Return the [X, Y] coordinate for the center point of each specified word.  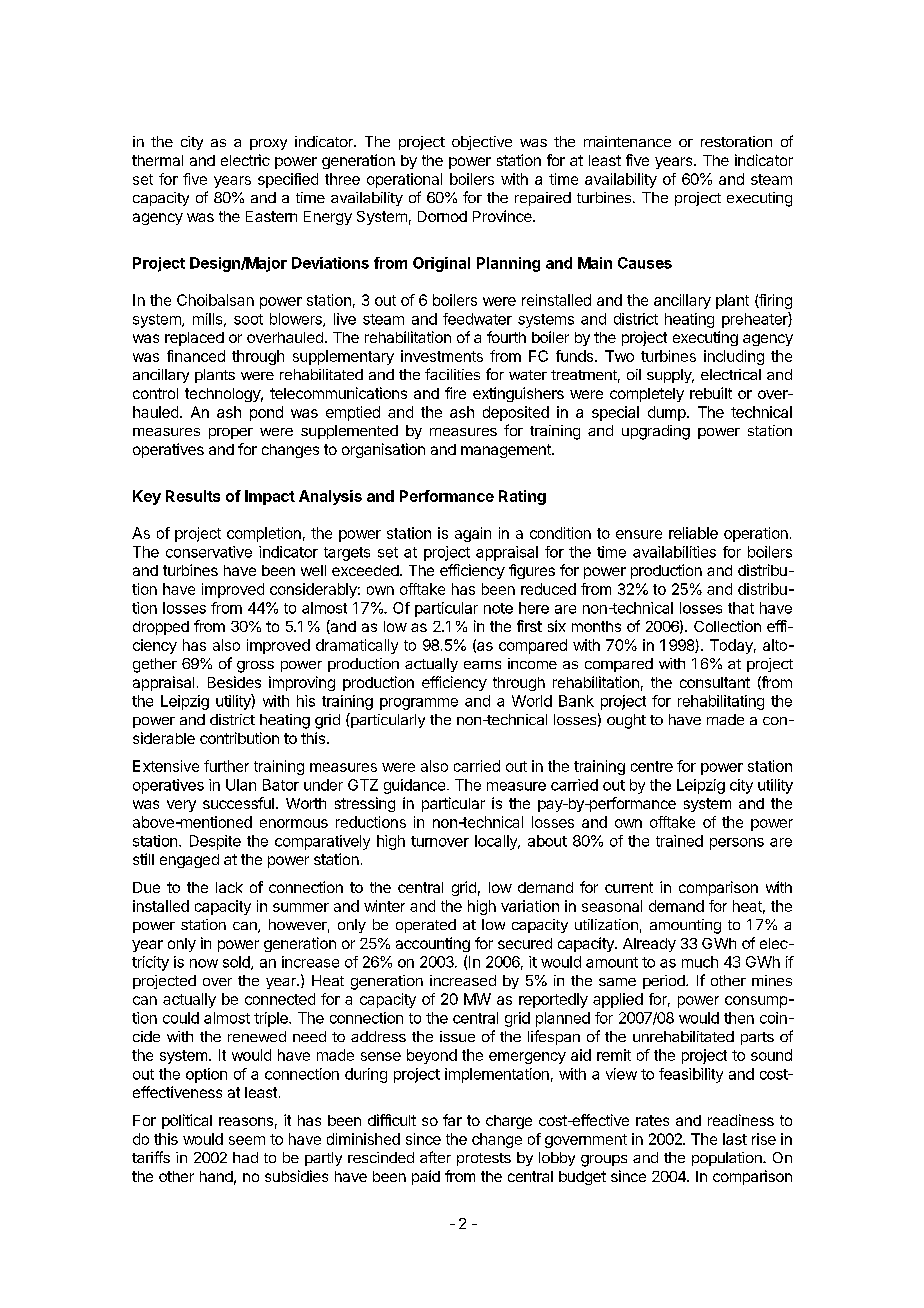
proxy [268, 144]
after [435, 1157]
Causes [645, 263]
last [735, 1139]
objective [482, 143]
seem [247, 1140]
